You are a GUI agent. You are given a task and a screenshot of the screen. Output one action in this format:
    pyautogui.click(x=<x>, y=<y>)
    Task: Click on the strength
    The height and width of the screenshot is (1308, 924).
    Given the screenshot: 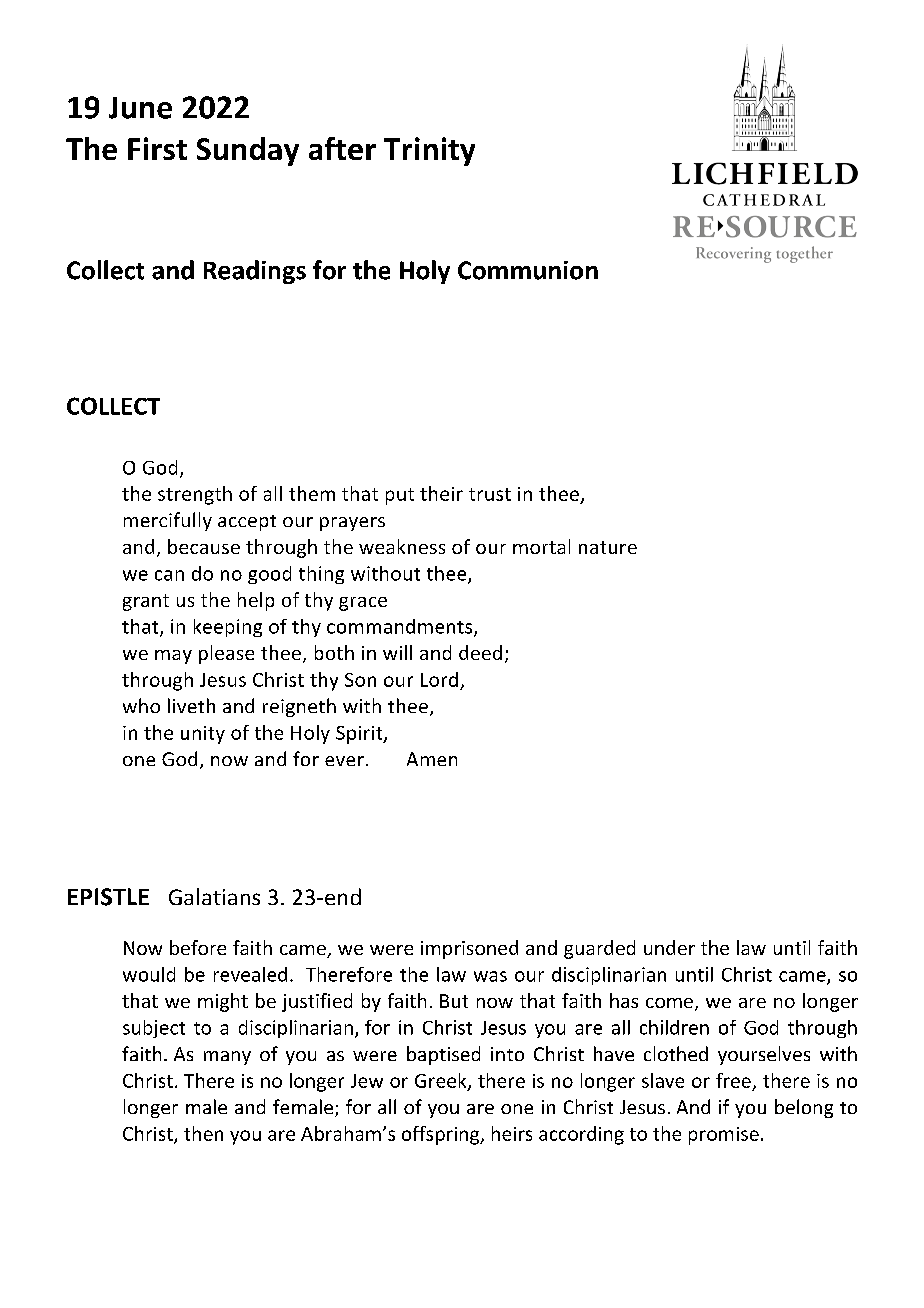 What is the action you would take?
    pyautogui.click(x=195, y=495)
